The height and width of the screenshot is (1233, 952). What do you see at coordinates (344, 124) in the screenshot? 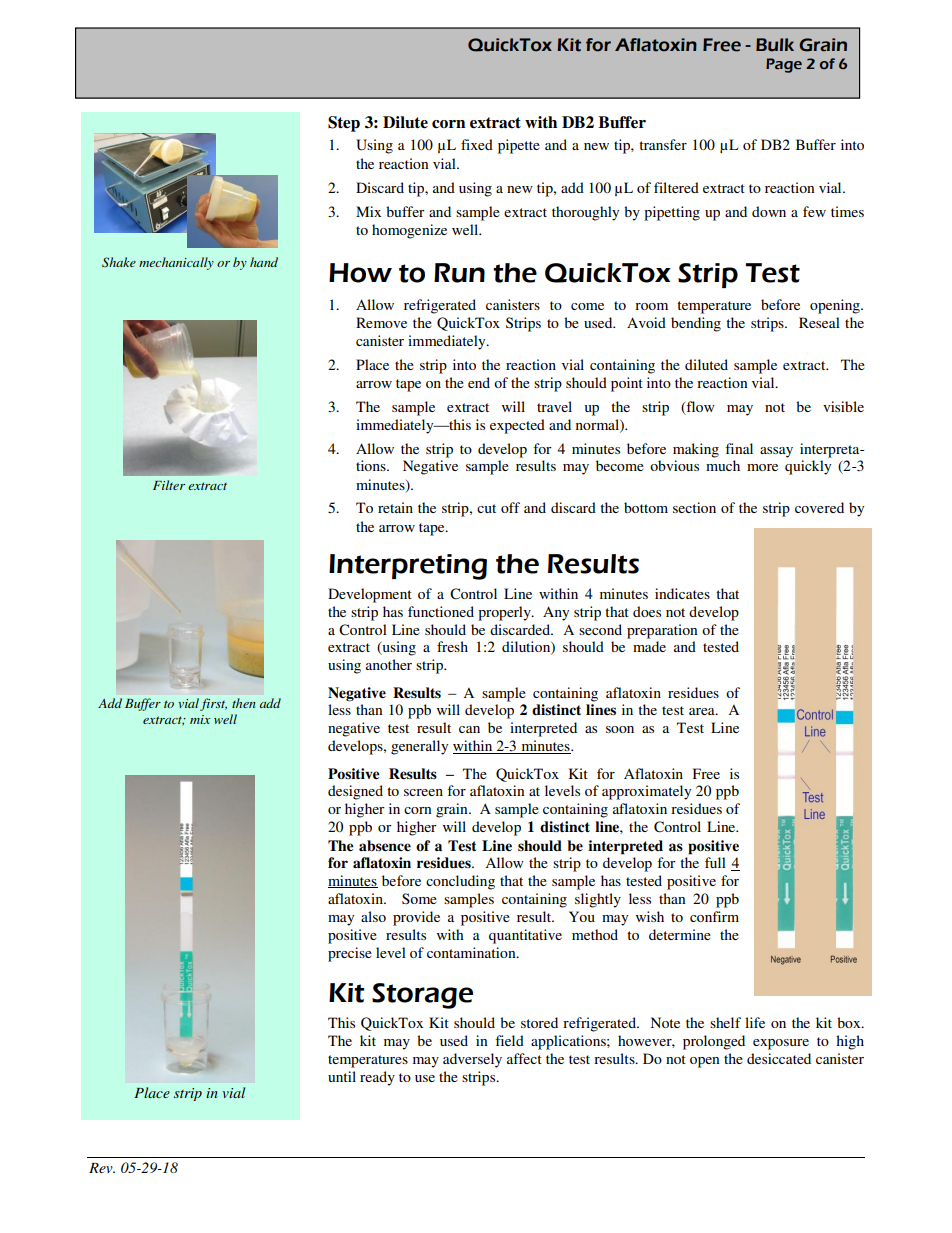
I see `Step` at bounding box center [344, 124].
